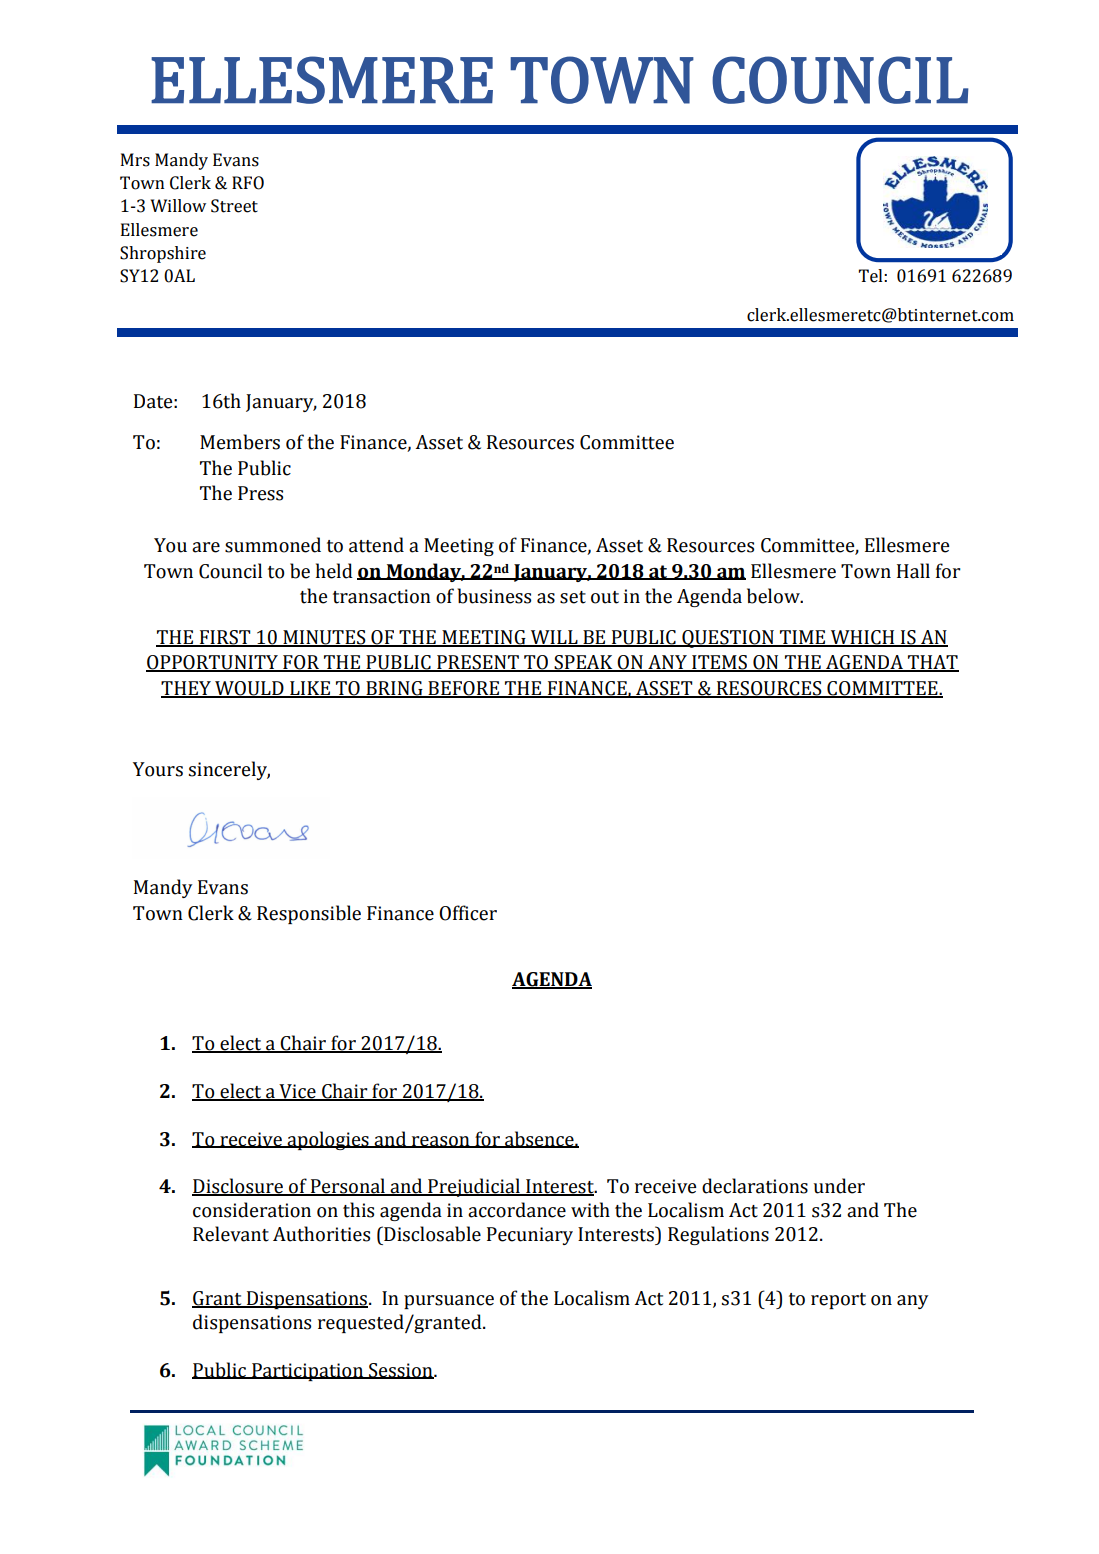 This image has width=1099, height=1554. What do you see at coordinates (449, 1302) in the image?
I see `pursuance` at bounding box center [449, 1302].
